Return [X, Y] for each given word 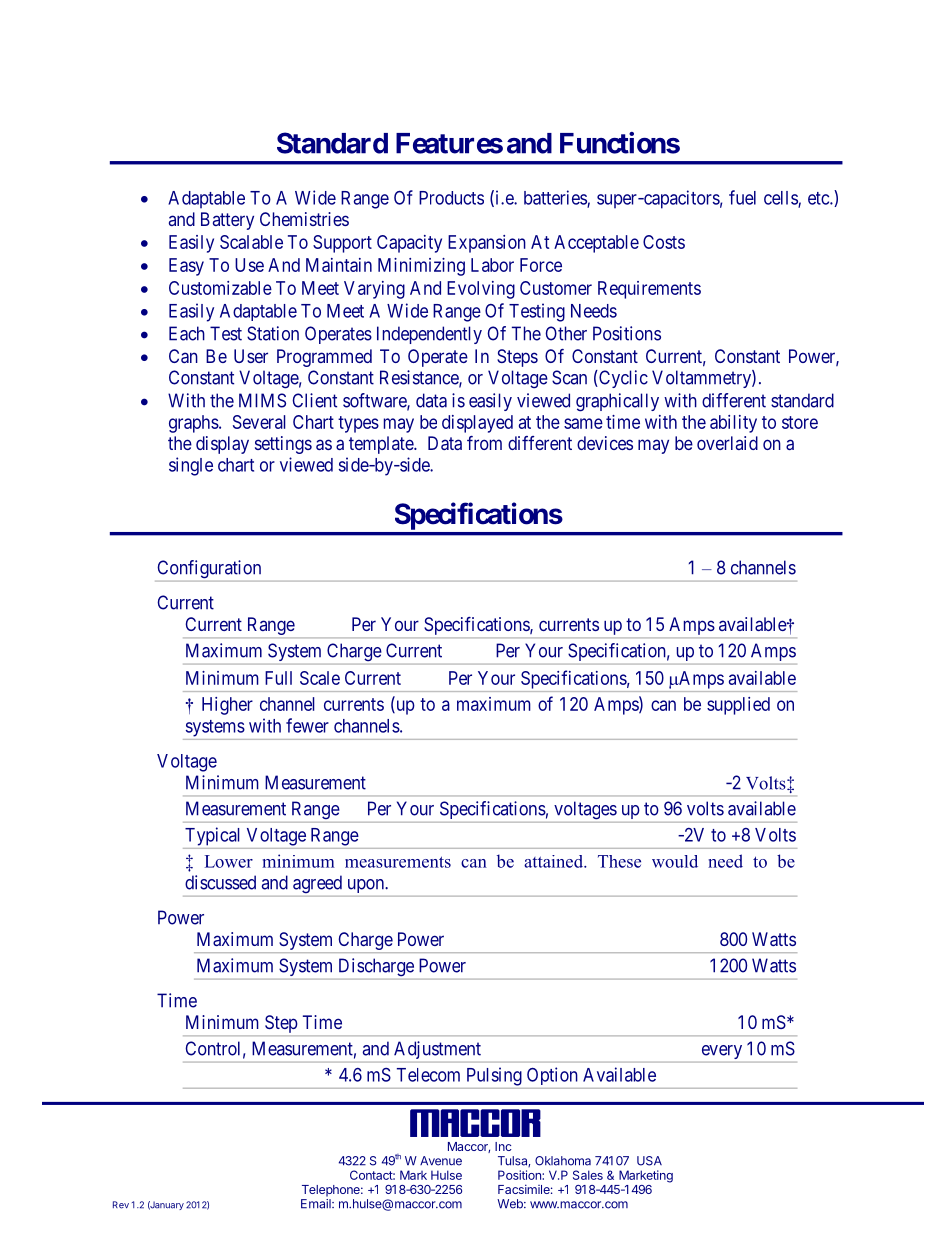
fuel [742, 197]
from [484, 443]
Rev [121, 1205]
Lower [229, 861]
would [675, 861]
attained [554, 861]
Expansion [487, 244]
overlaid [727, 443]
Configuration [209, 569]
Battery [227, 221]
